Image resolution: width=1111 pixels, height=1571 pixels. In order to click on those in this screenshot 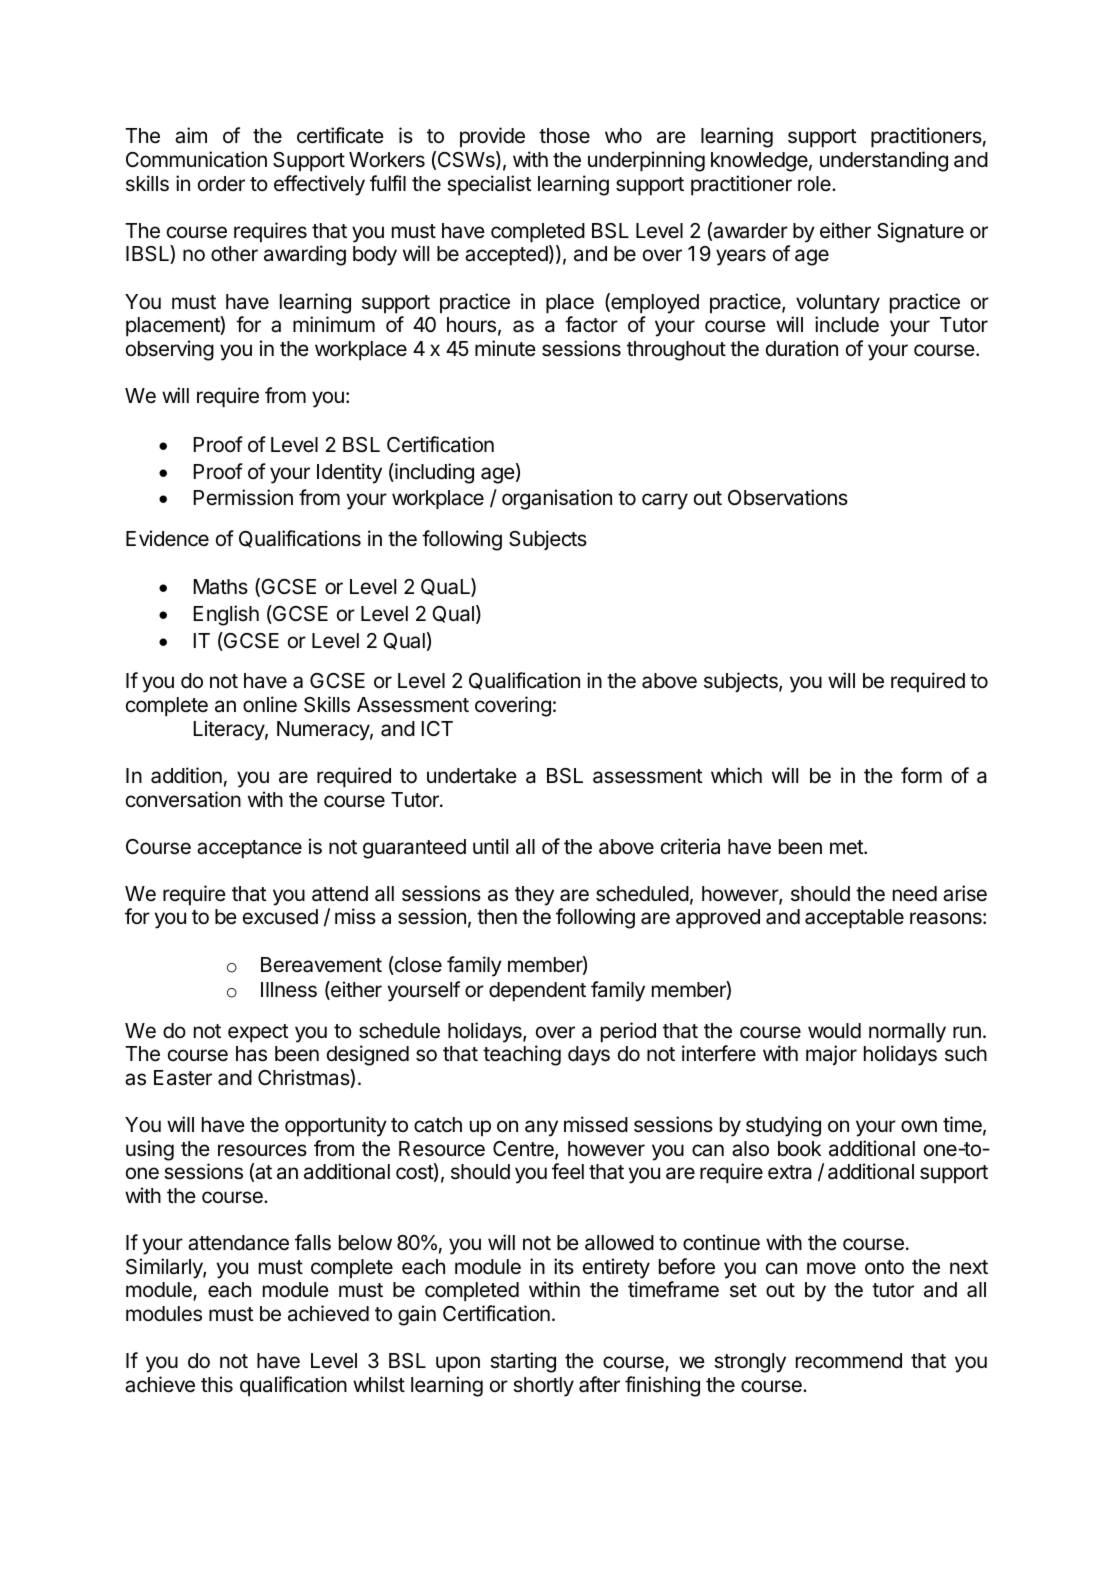, I will do `click(564, 136)`.
